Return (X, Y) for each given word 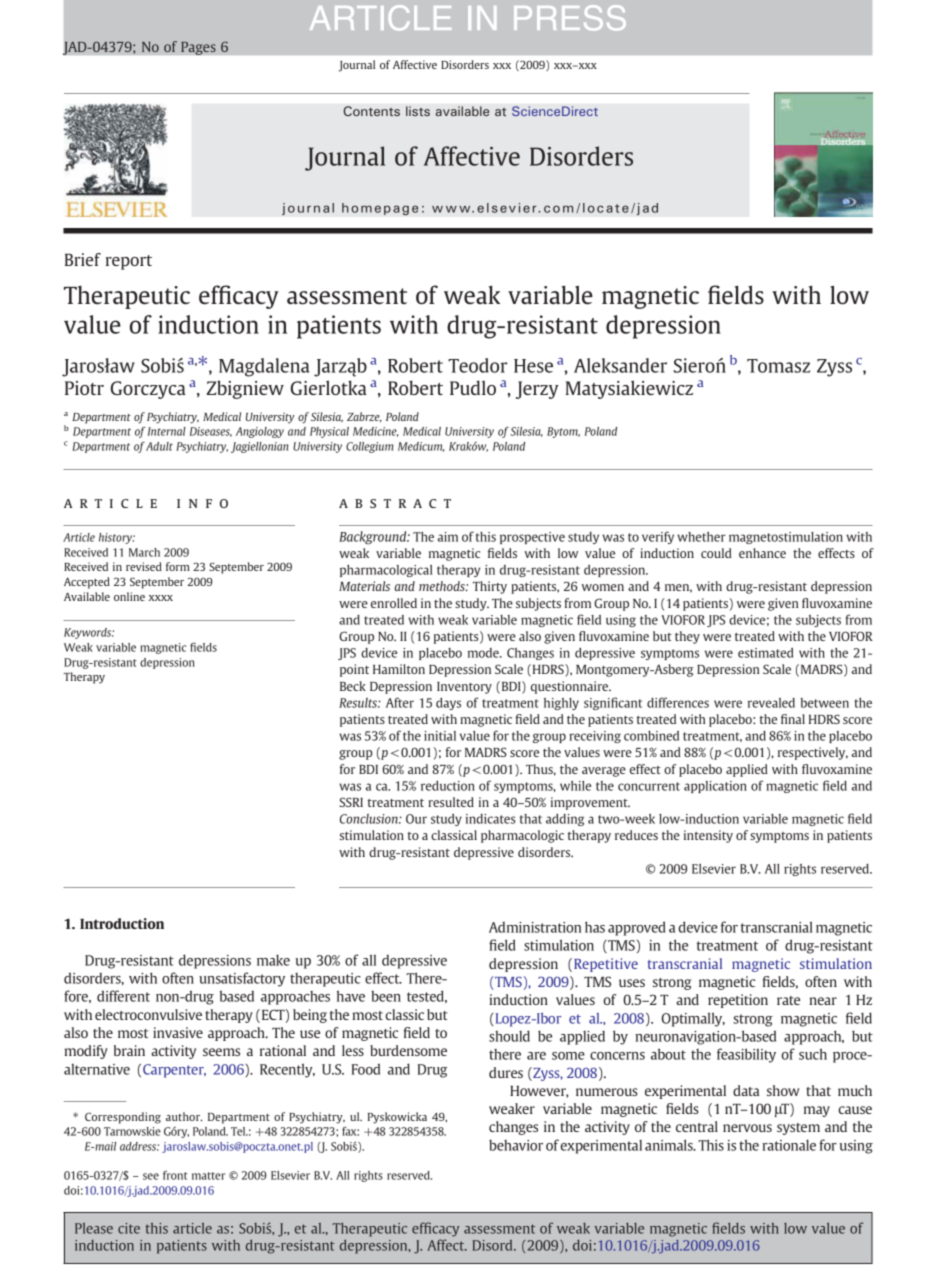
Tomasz (778, 366)
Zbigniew (245, 389)
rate (788, 1000)
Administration (535, 927)
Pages (198, 48)
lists (418, 111)
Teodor (478, 365)
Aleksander (620, 365)
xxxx (161, 598)
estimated (765, 653)
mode (484, 653)
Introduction (122, 923)
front (175, 1175)
